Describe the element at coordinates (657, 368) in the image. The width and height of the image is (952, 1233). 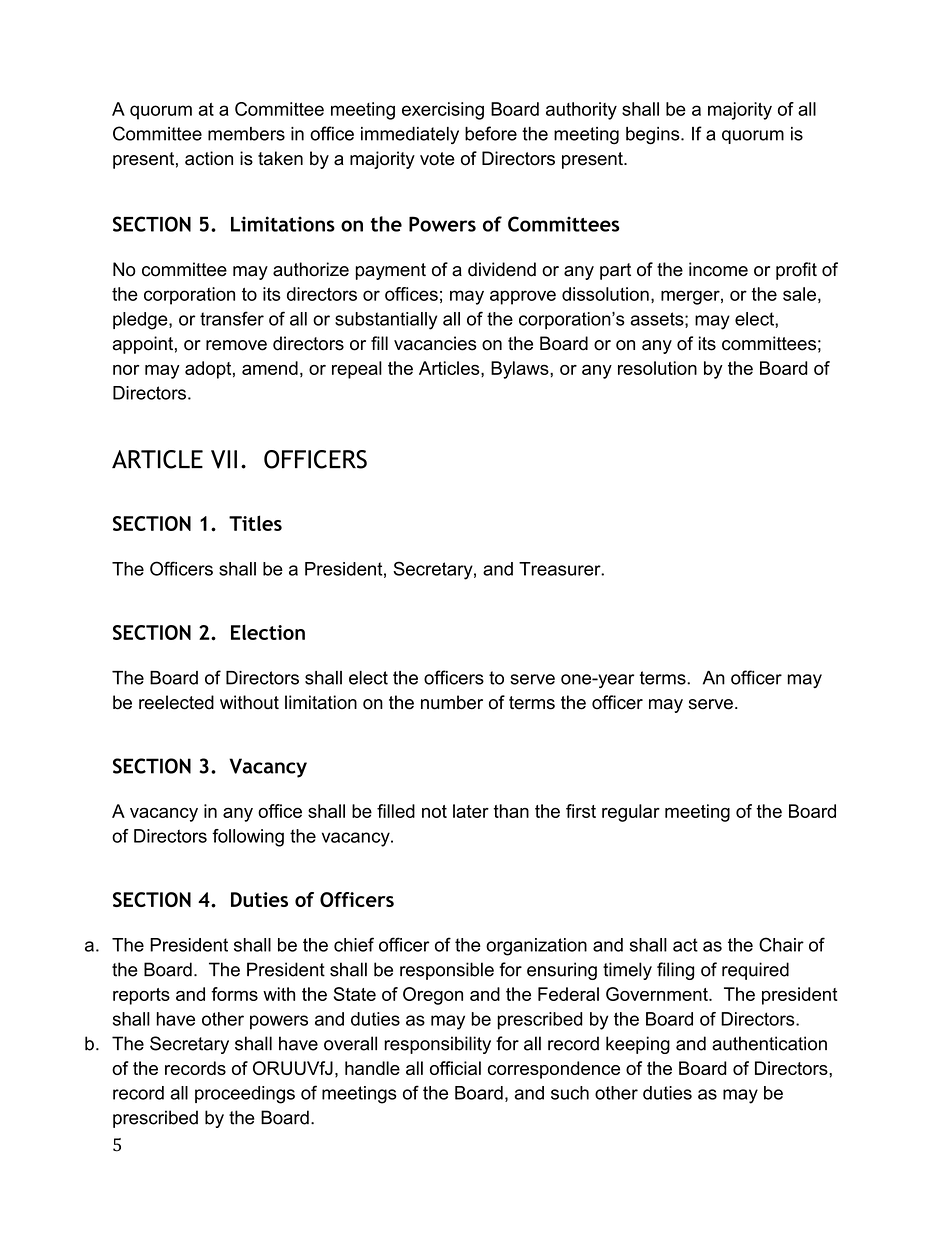
I see `resolution` at that location.
